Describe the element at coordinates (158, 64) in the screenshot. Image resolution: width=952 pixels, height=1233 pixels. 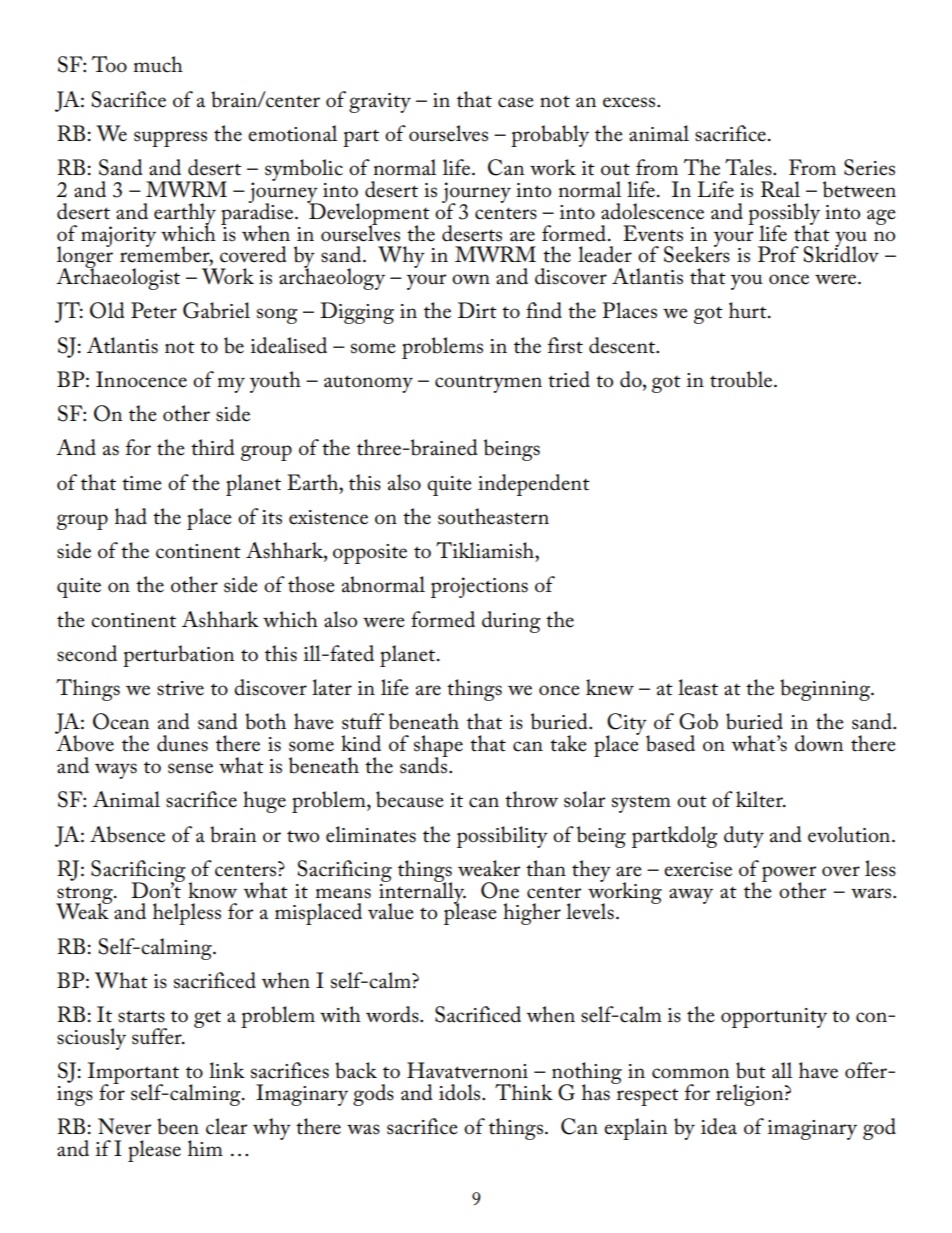
I see `much` at that location.
